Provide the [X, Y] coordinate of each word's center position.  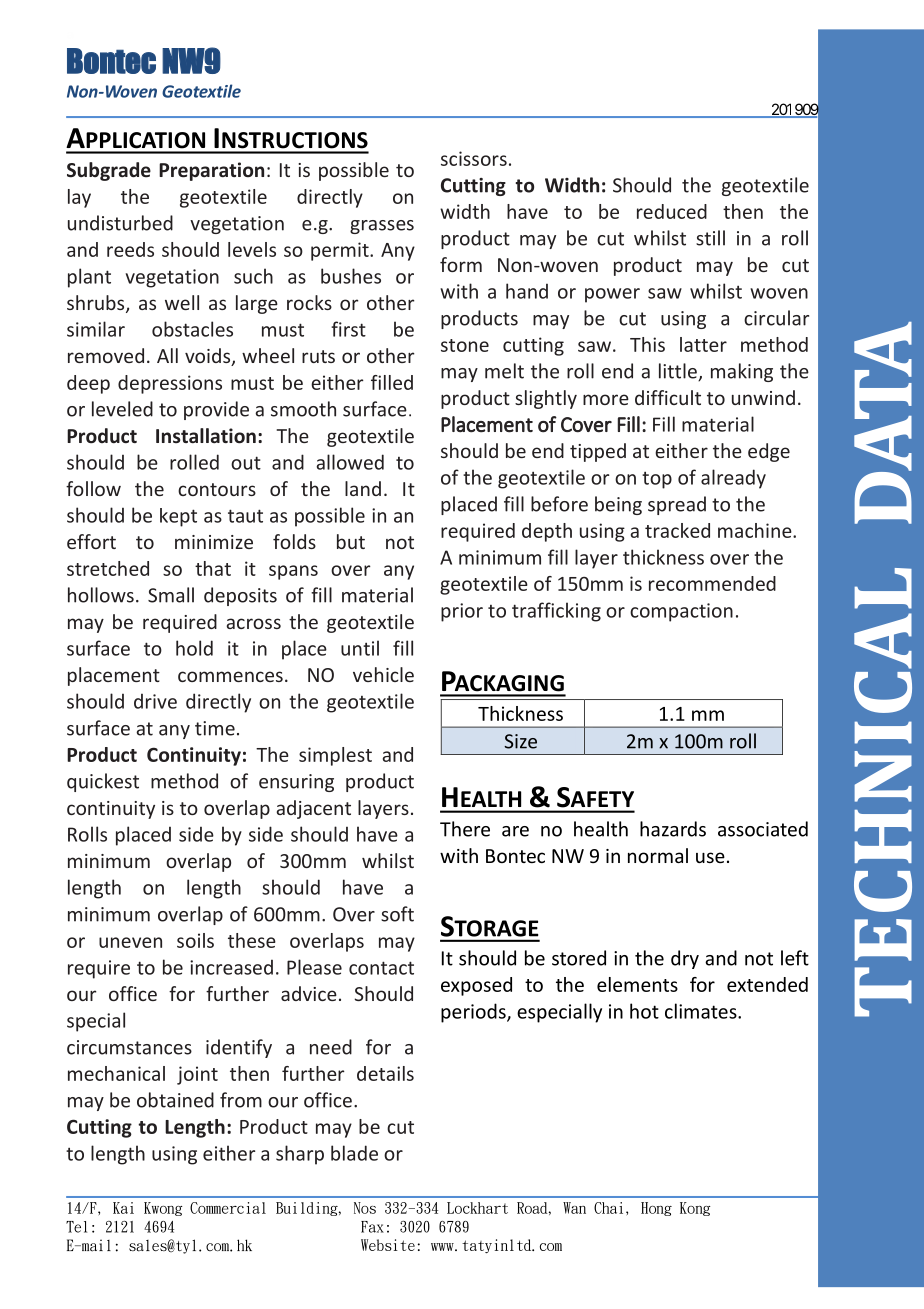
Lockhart [477, 1208]
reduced [672, 211]
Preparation [211, 171]
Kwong [163, 1209]
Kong [695, 1209]
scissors [474, 158]
